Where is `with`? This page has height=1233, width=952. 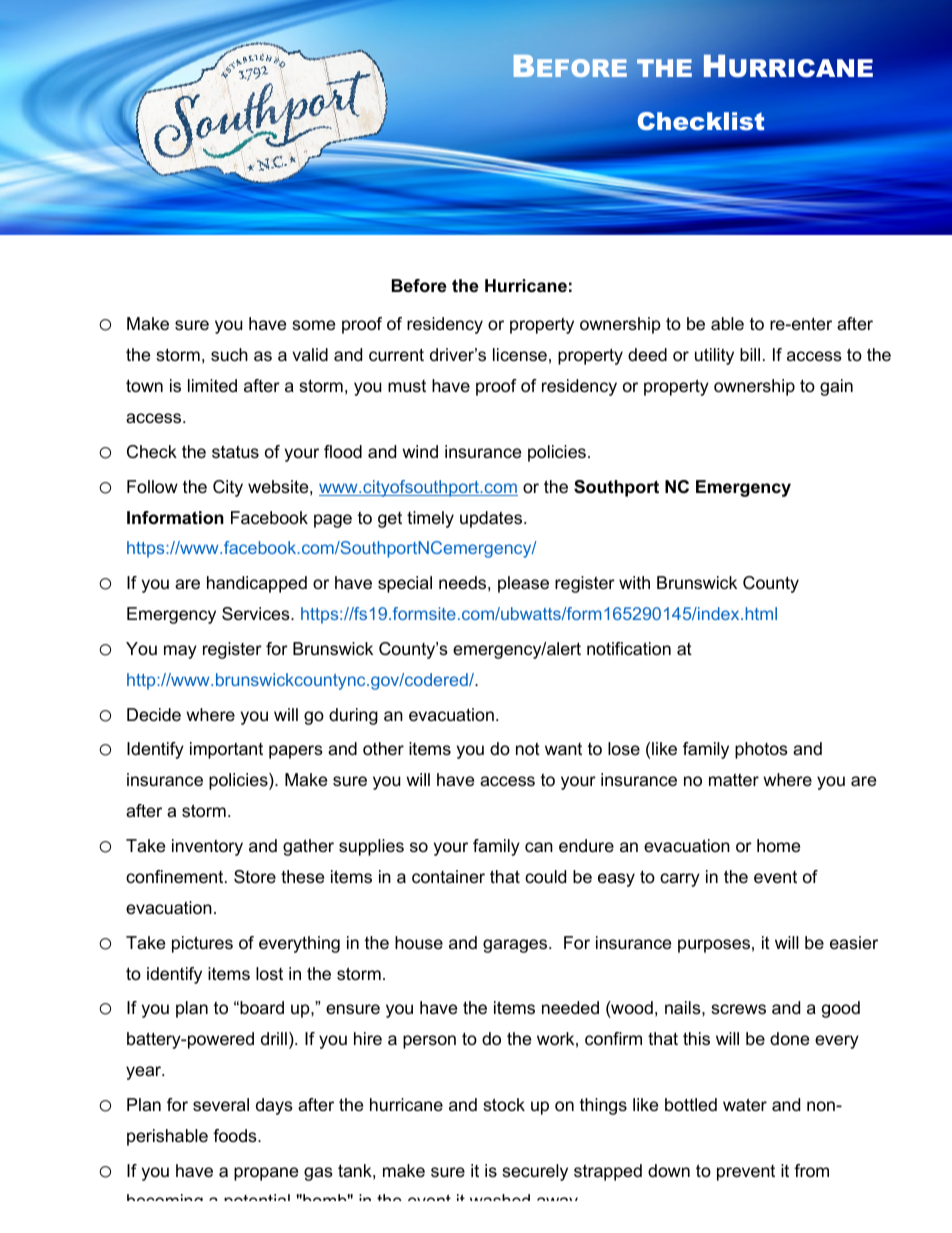 with is located at coordinates (634, 582).
